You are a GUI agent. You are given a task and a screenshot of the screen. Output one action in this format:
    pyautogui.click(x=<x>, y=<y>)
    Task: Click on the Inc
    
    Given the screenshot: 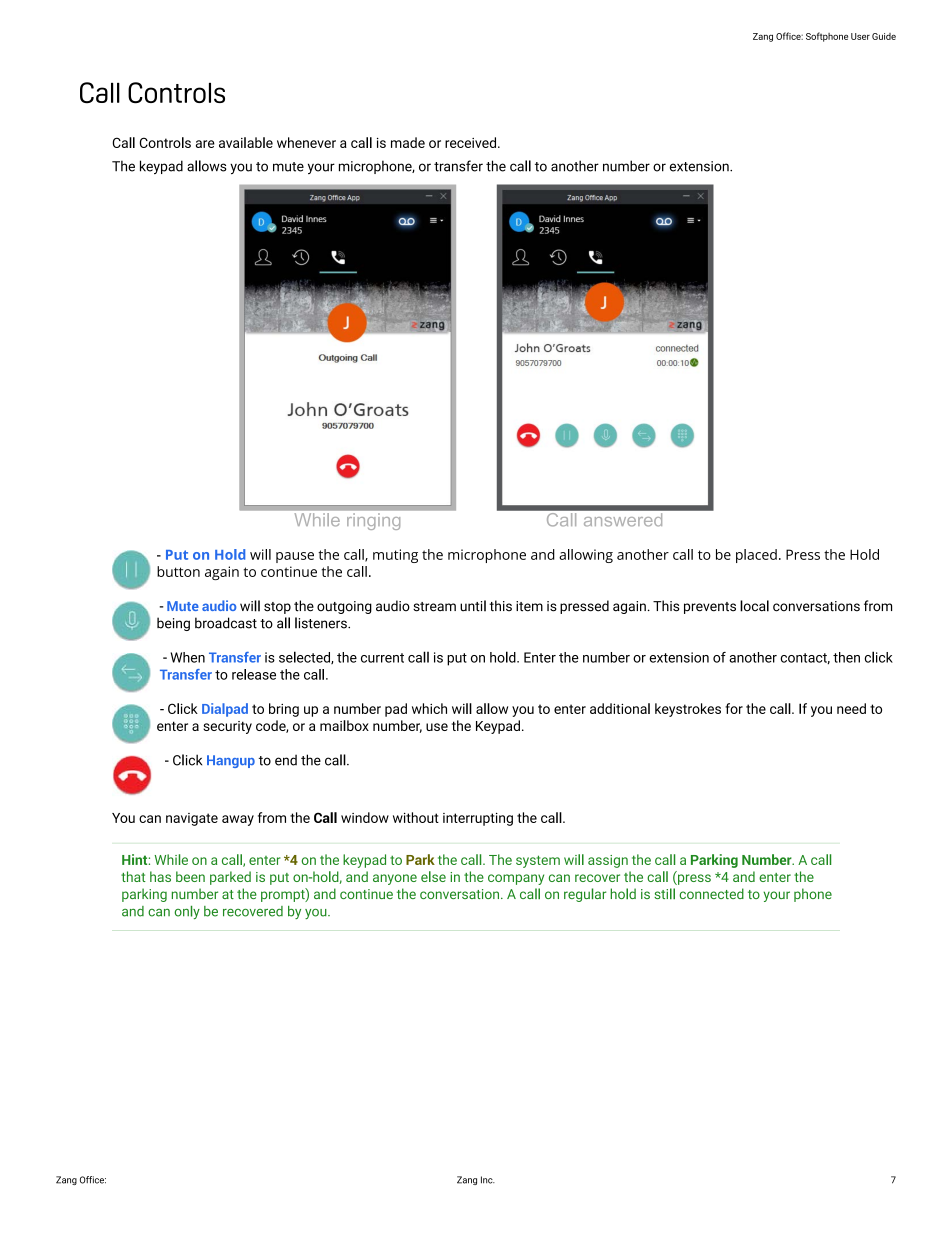 What is the action you would take?
    pyautogui.click(x=488, y=1180)
